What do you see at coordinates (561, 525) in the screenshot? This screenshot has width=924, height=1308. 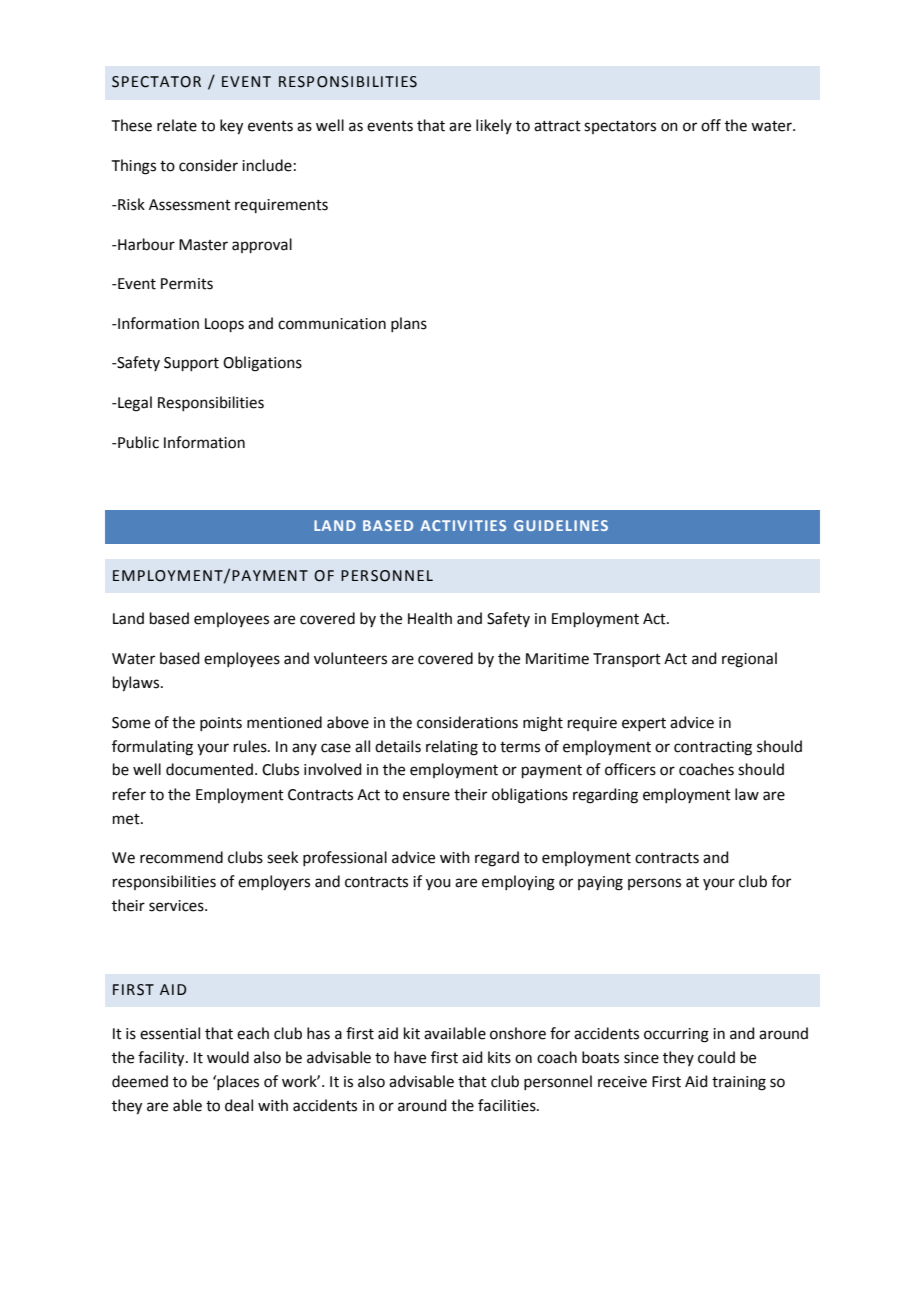 I see `GUIDELINES` at bounding box center [561, 525].
